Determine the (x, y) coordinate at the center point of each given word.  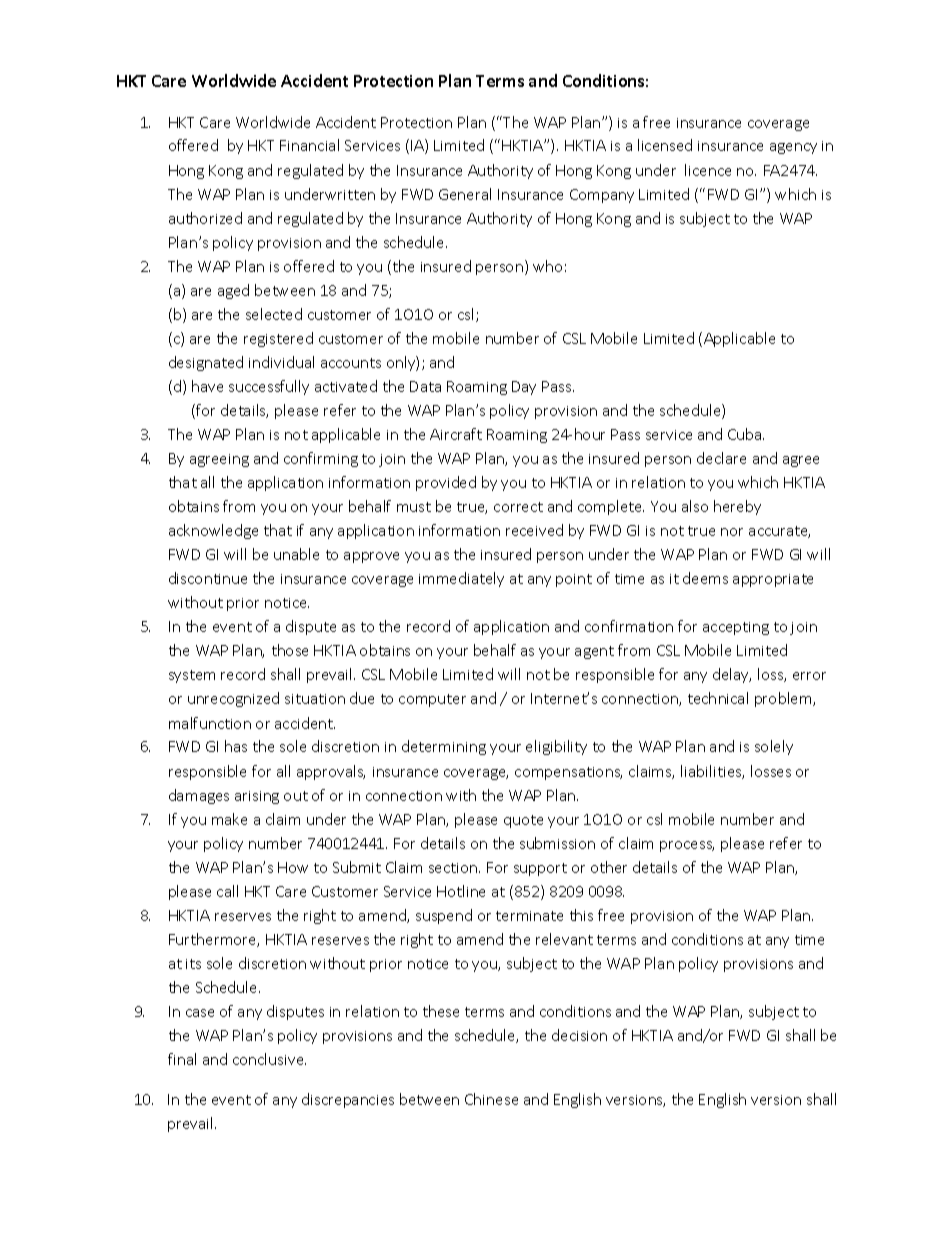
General (465, 194)
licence (708, 170)
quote (523, 821)
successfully (269, 387)
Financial (309, 145)
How (293, 867)
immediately (461, 579)
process (687, 846)
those (290, 650)
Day (524, 388)
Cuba (746, 434)
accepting (736, 628)
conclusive (269, 1059)
